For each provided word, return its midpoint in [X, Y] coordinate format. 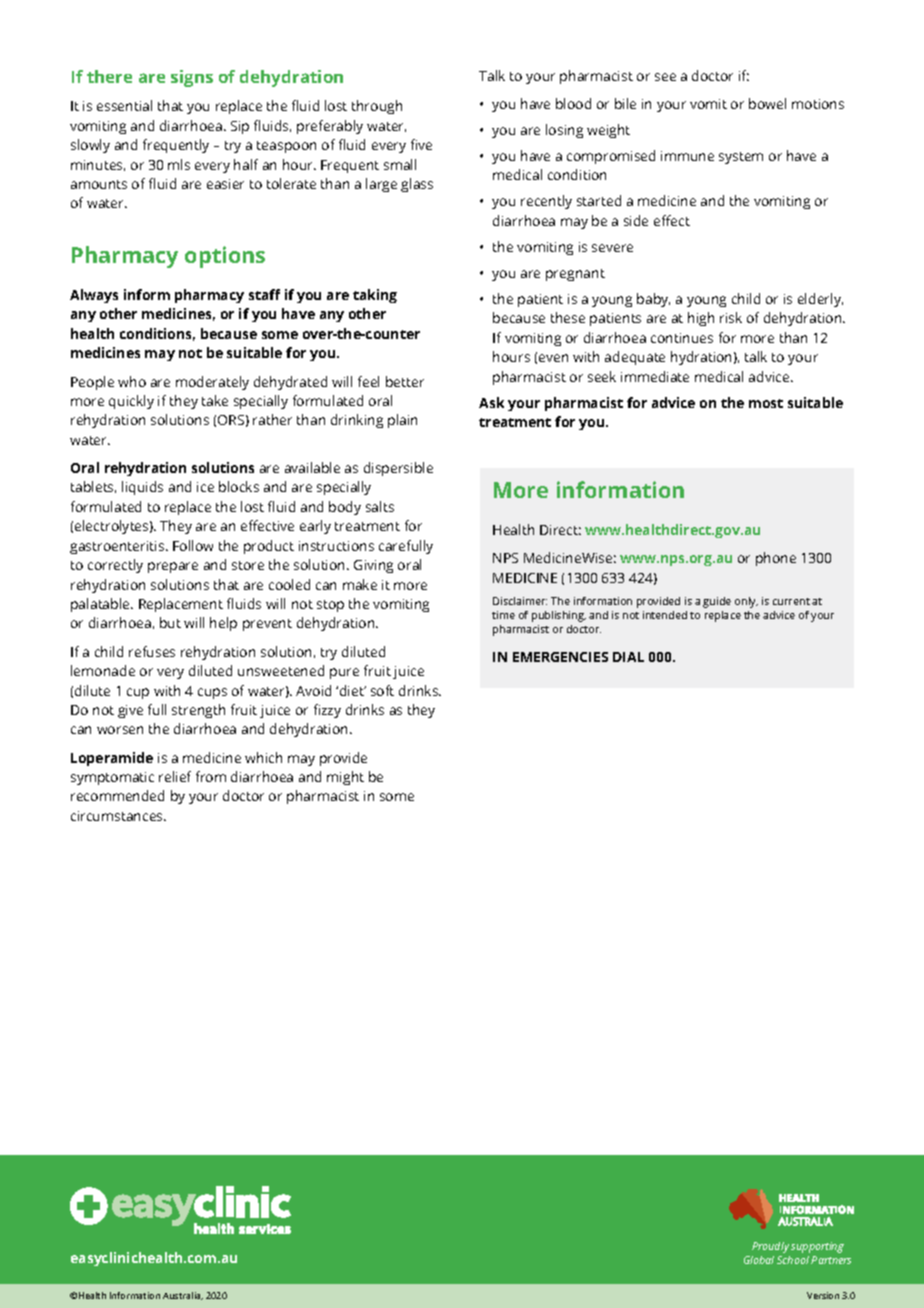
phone [776, 559]
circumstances [118, 816]
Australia [183, 1296]
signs [192, 78]
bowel [767, 103]
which [263, 757]
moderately [212, 383]
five [421, 144]
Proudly [770, 1247]
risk [731, 317]
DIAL [628, 657]
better [405, 381]
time [503, 615]
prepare [173, 567]
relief [175, 776]
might [345, 778]
